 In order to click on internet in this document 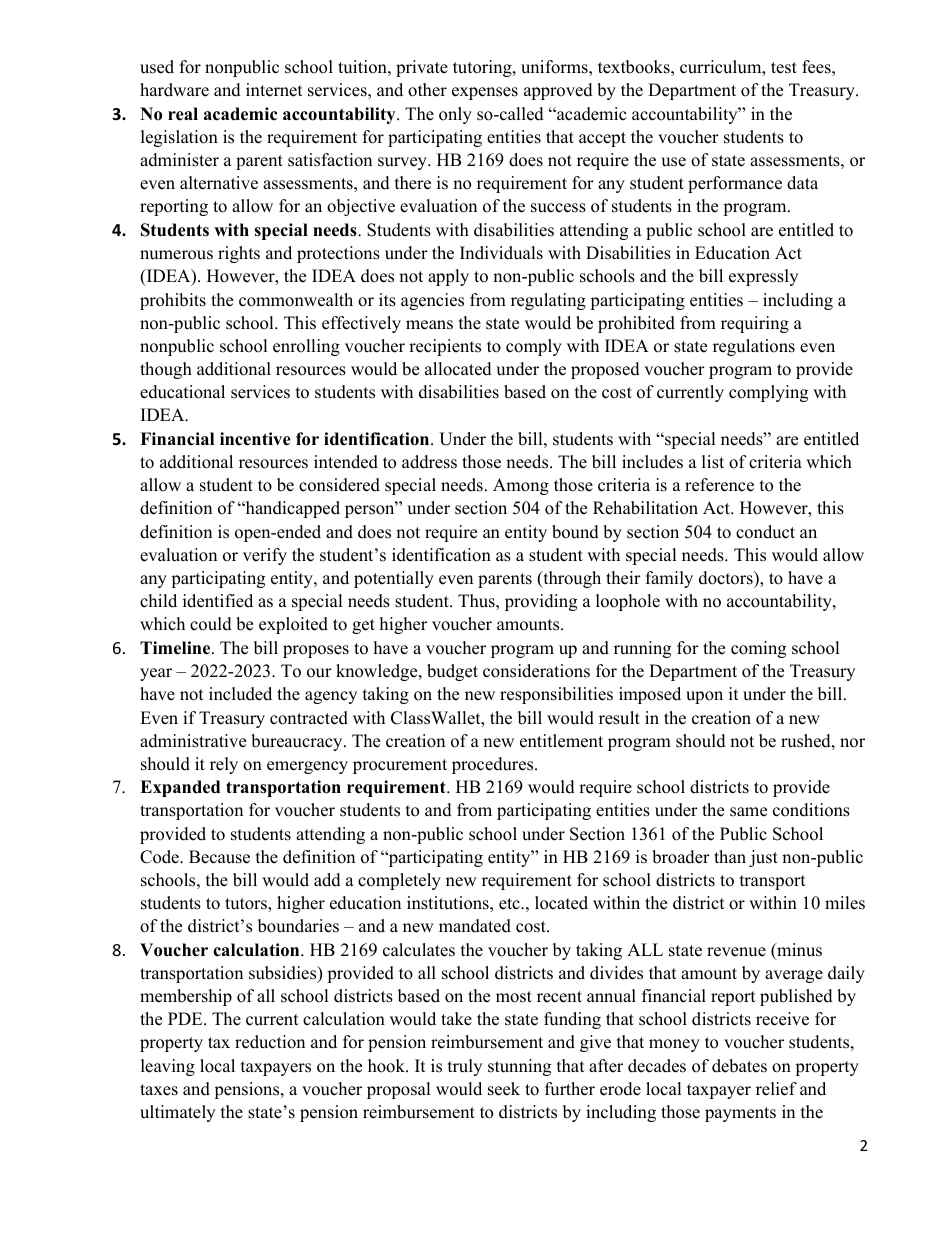, I will do `click(274, 90)`.
